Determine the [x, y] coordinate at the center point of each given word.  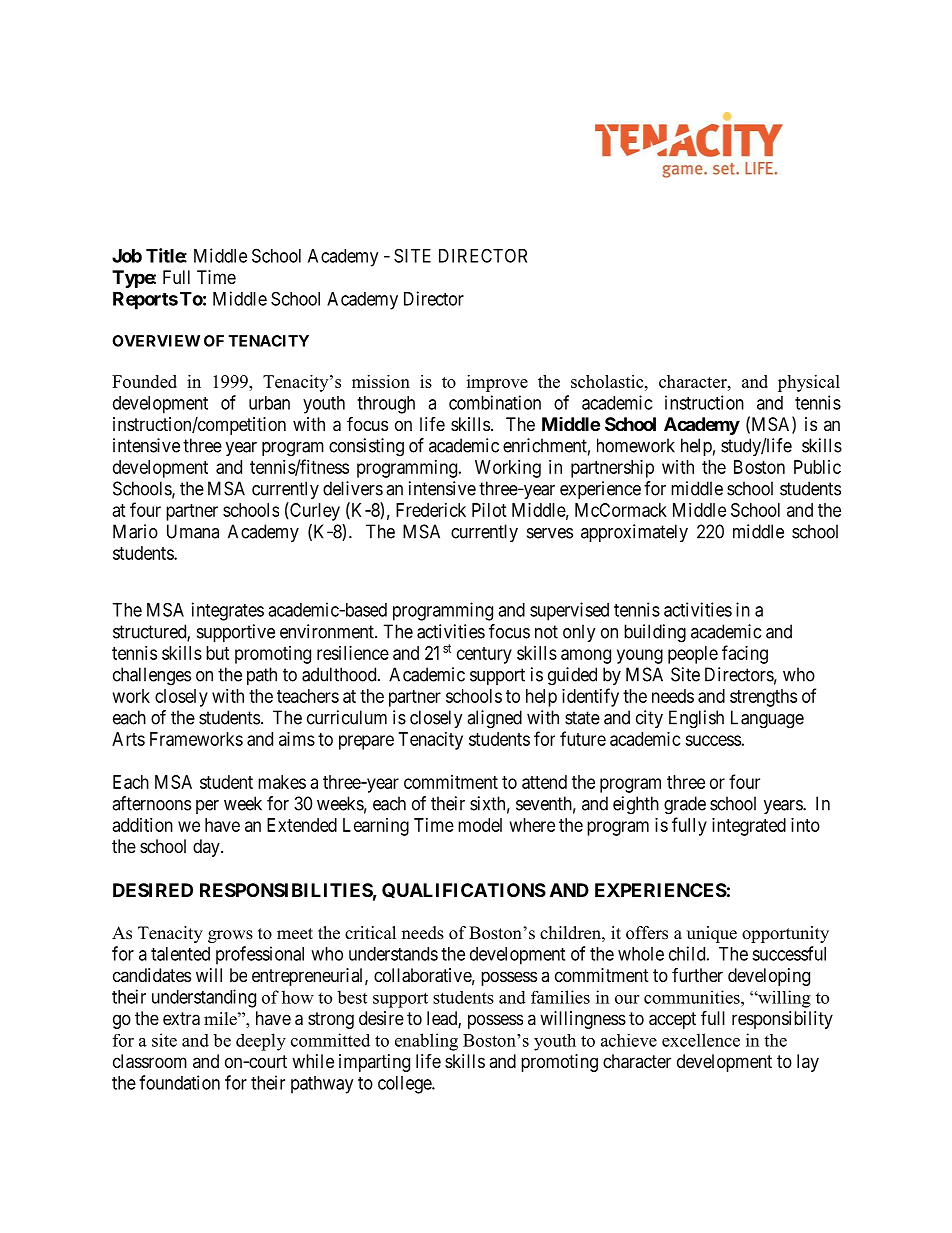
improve [497, 383]
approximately [634, 533]
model [480, 825]
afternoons [151, 803]
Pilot [489, 510]
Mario [135, 531]
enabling [426, 1042]
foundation [179, 1082]
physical [809, 383]
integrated [749, 827]
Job [127, 256]
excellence [701, 1040]
